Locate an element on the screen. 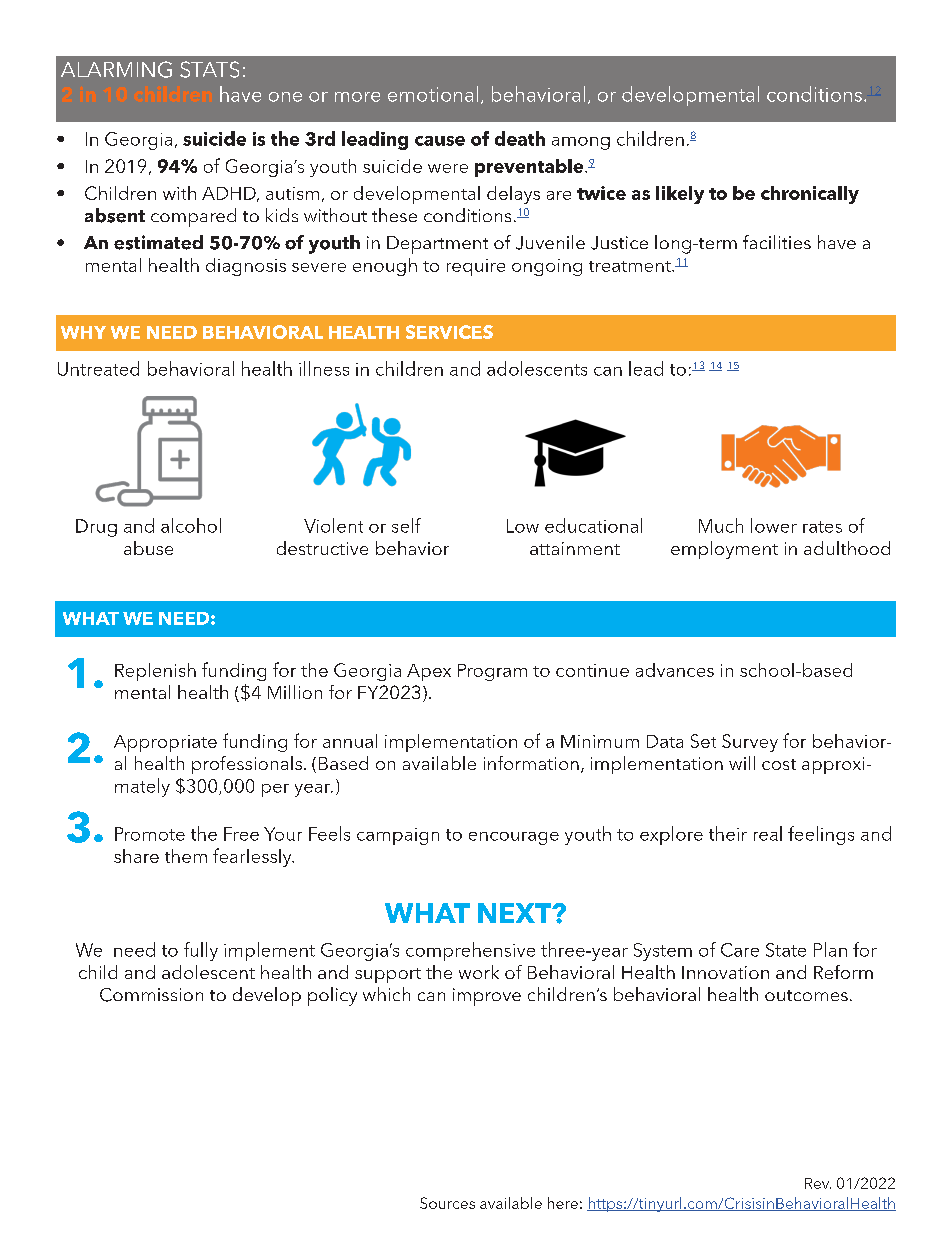 The height and width of the screenshot is (1233, 952). emotional is located at coordinates (433, 94).
